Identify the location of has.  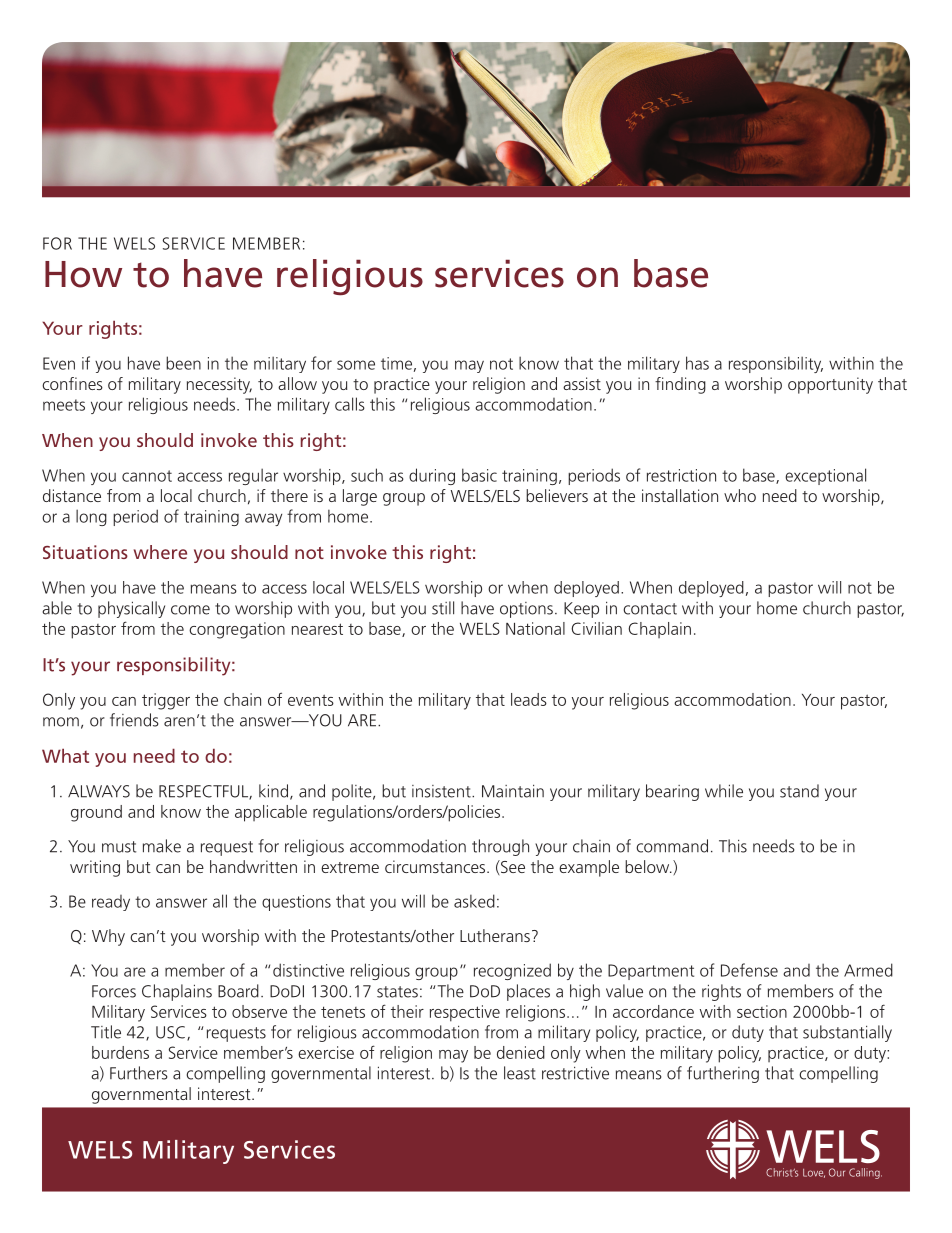
(697, 363).
